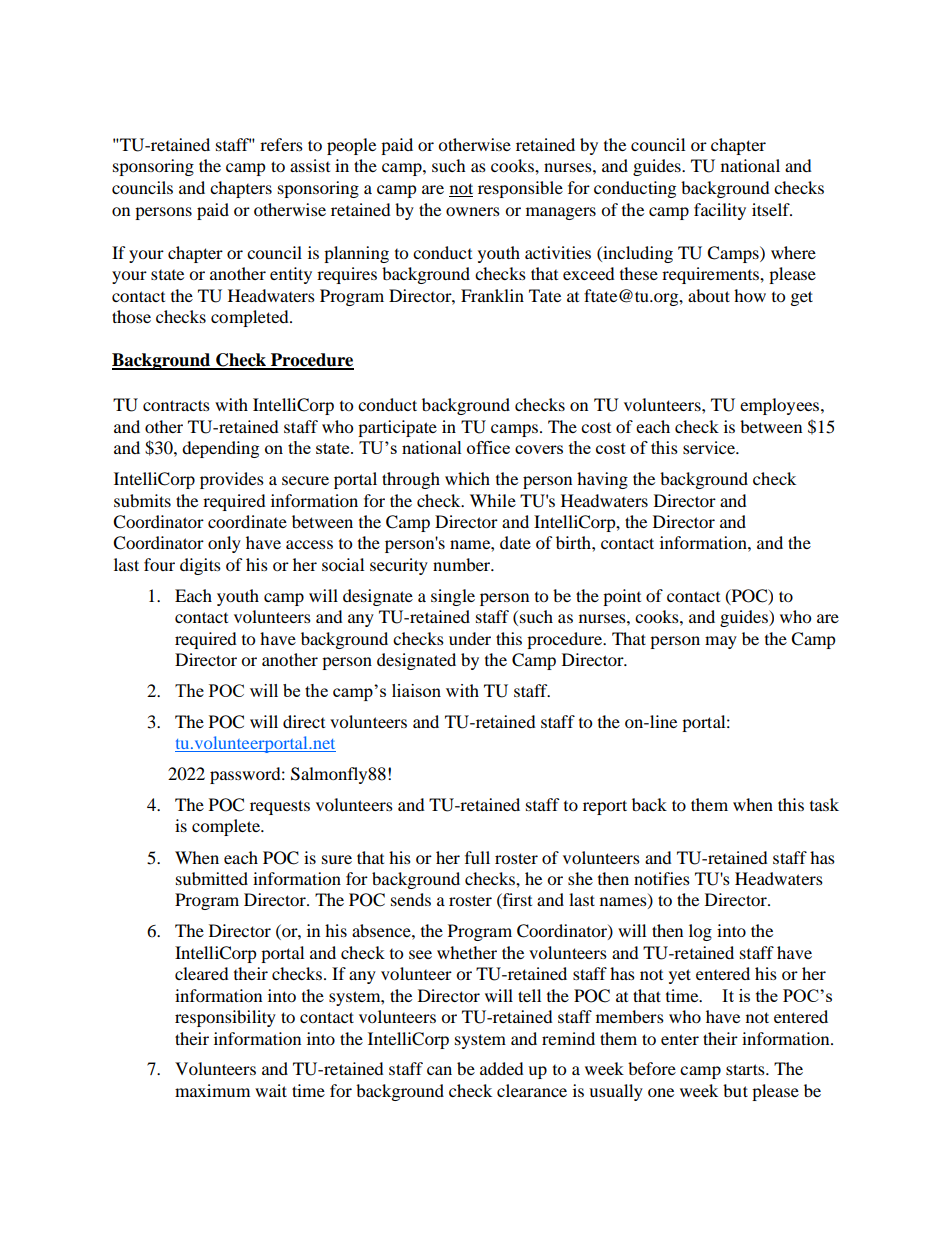 The width and height of the image is (952, 1233). Describe the element at coordinates (281, 144) in the image. I see `refers` at that location.
